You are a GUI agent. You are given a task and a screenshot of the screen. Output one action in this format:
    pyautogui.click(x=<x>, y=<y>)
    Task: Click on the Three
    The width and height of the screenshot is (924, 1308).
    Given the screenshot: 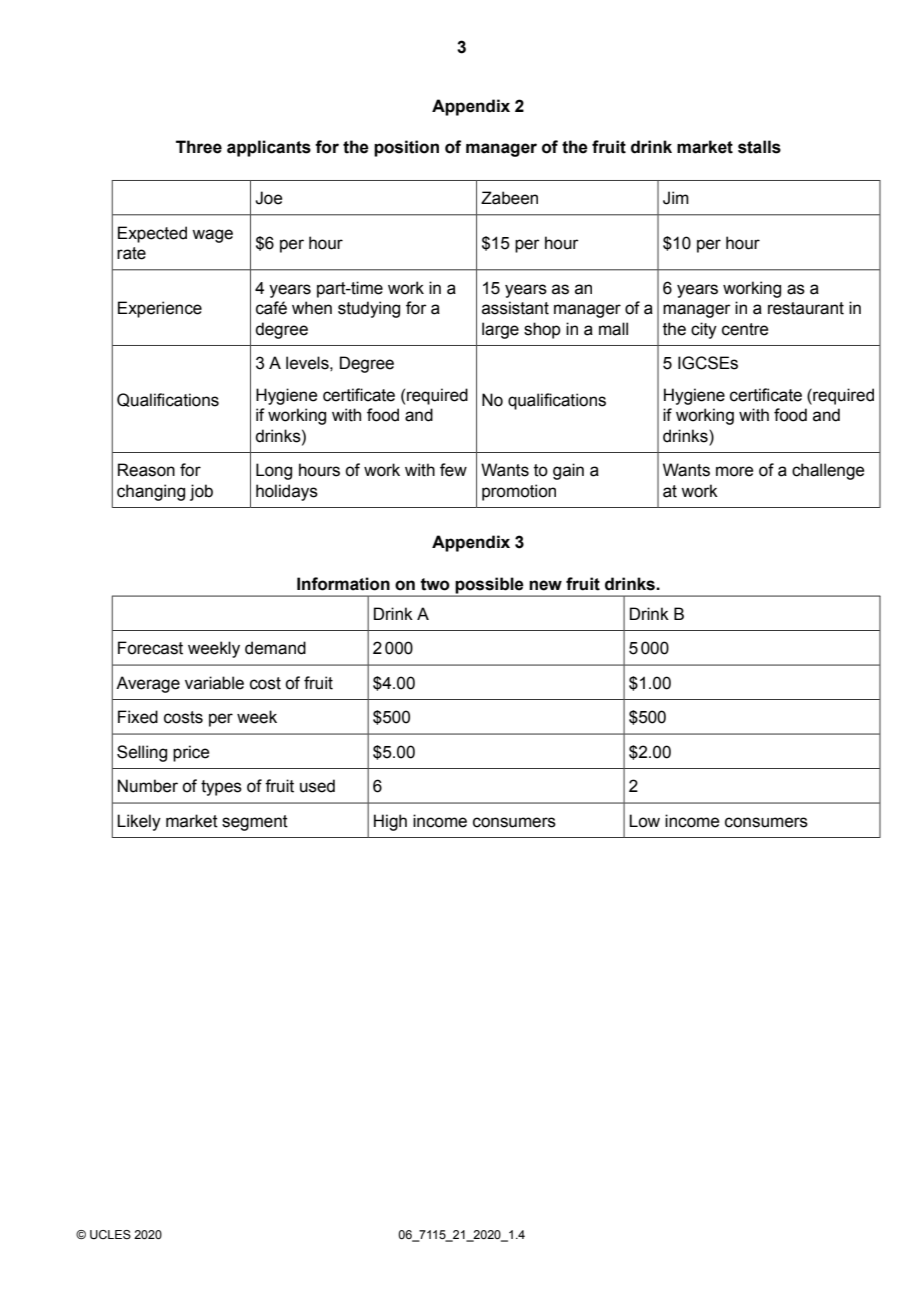 What is the action you would take?
    pyautogui.click(x=199, y=147)
